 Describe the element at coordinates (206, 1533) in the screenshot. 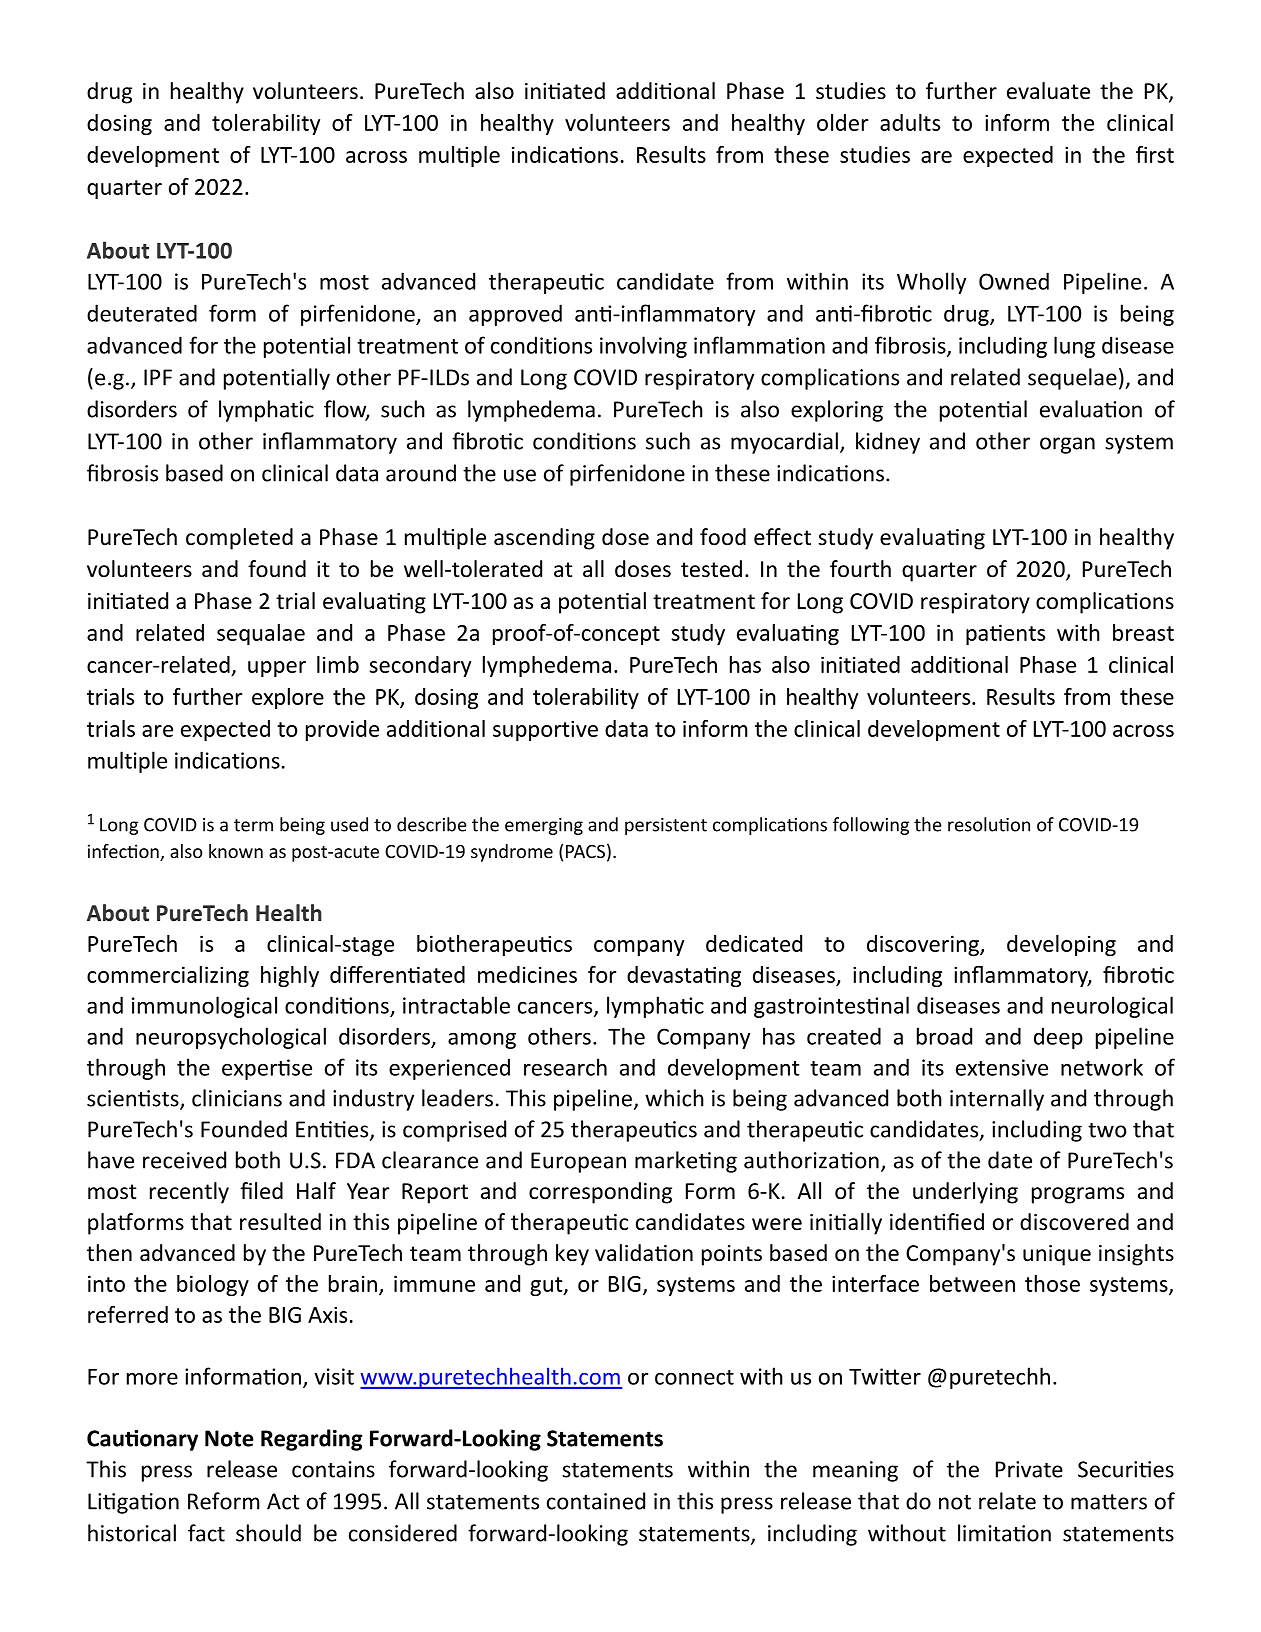

I see `fact` at that location.
